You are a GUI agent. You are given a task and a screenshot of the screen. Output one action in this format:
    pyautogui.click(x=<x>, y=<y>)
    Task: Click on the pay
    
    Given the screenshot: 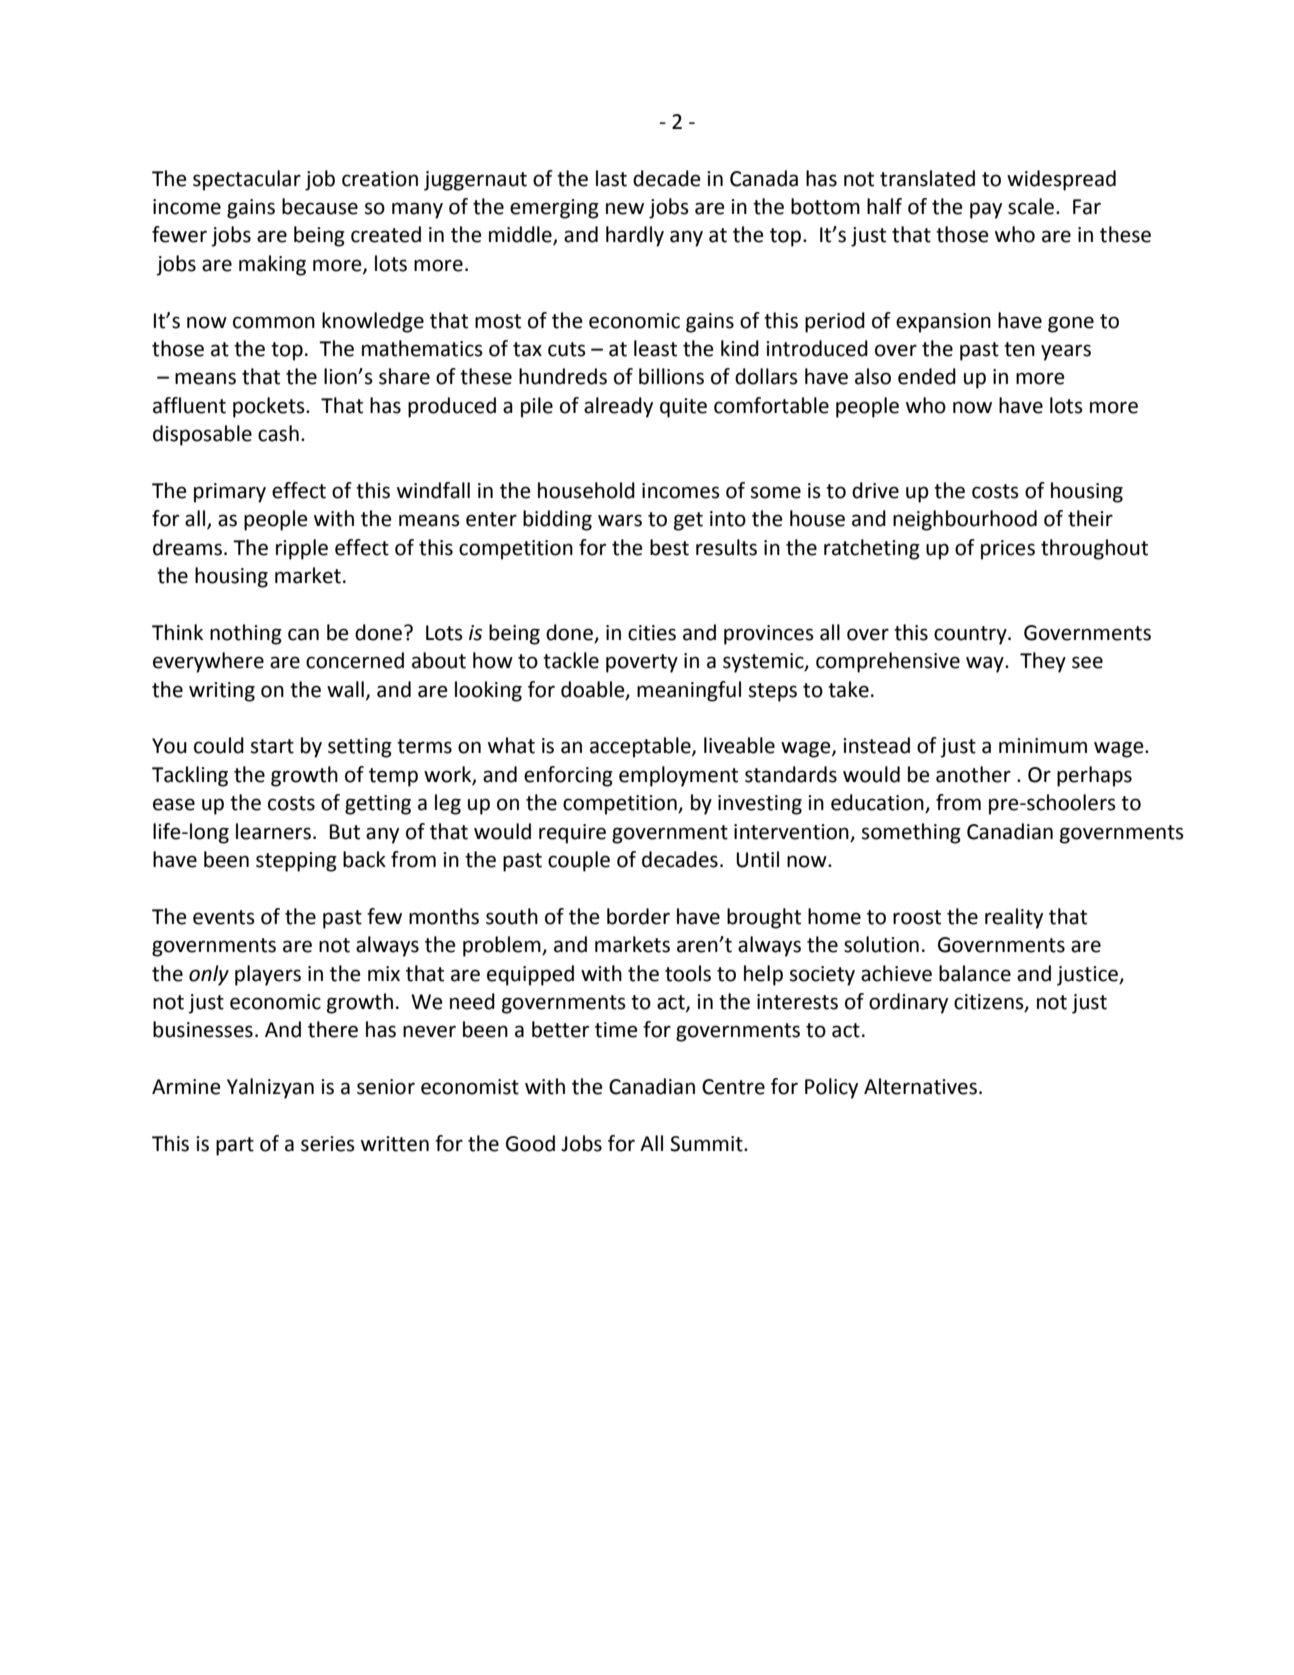 What is the action you would take?
    pyautogui.click(x=986, y=210)
